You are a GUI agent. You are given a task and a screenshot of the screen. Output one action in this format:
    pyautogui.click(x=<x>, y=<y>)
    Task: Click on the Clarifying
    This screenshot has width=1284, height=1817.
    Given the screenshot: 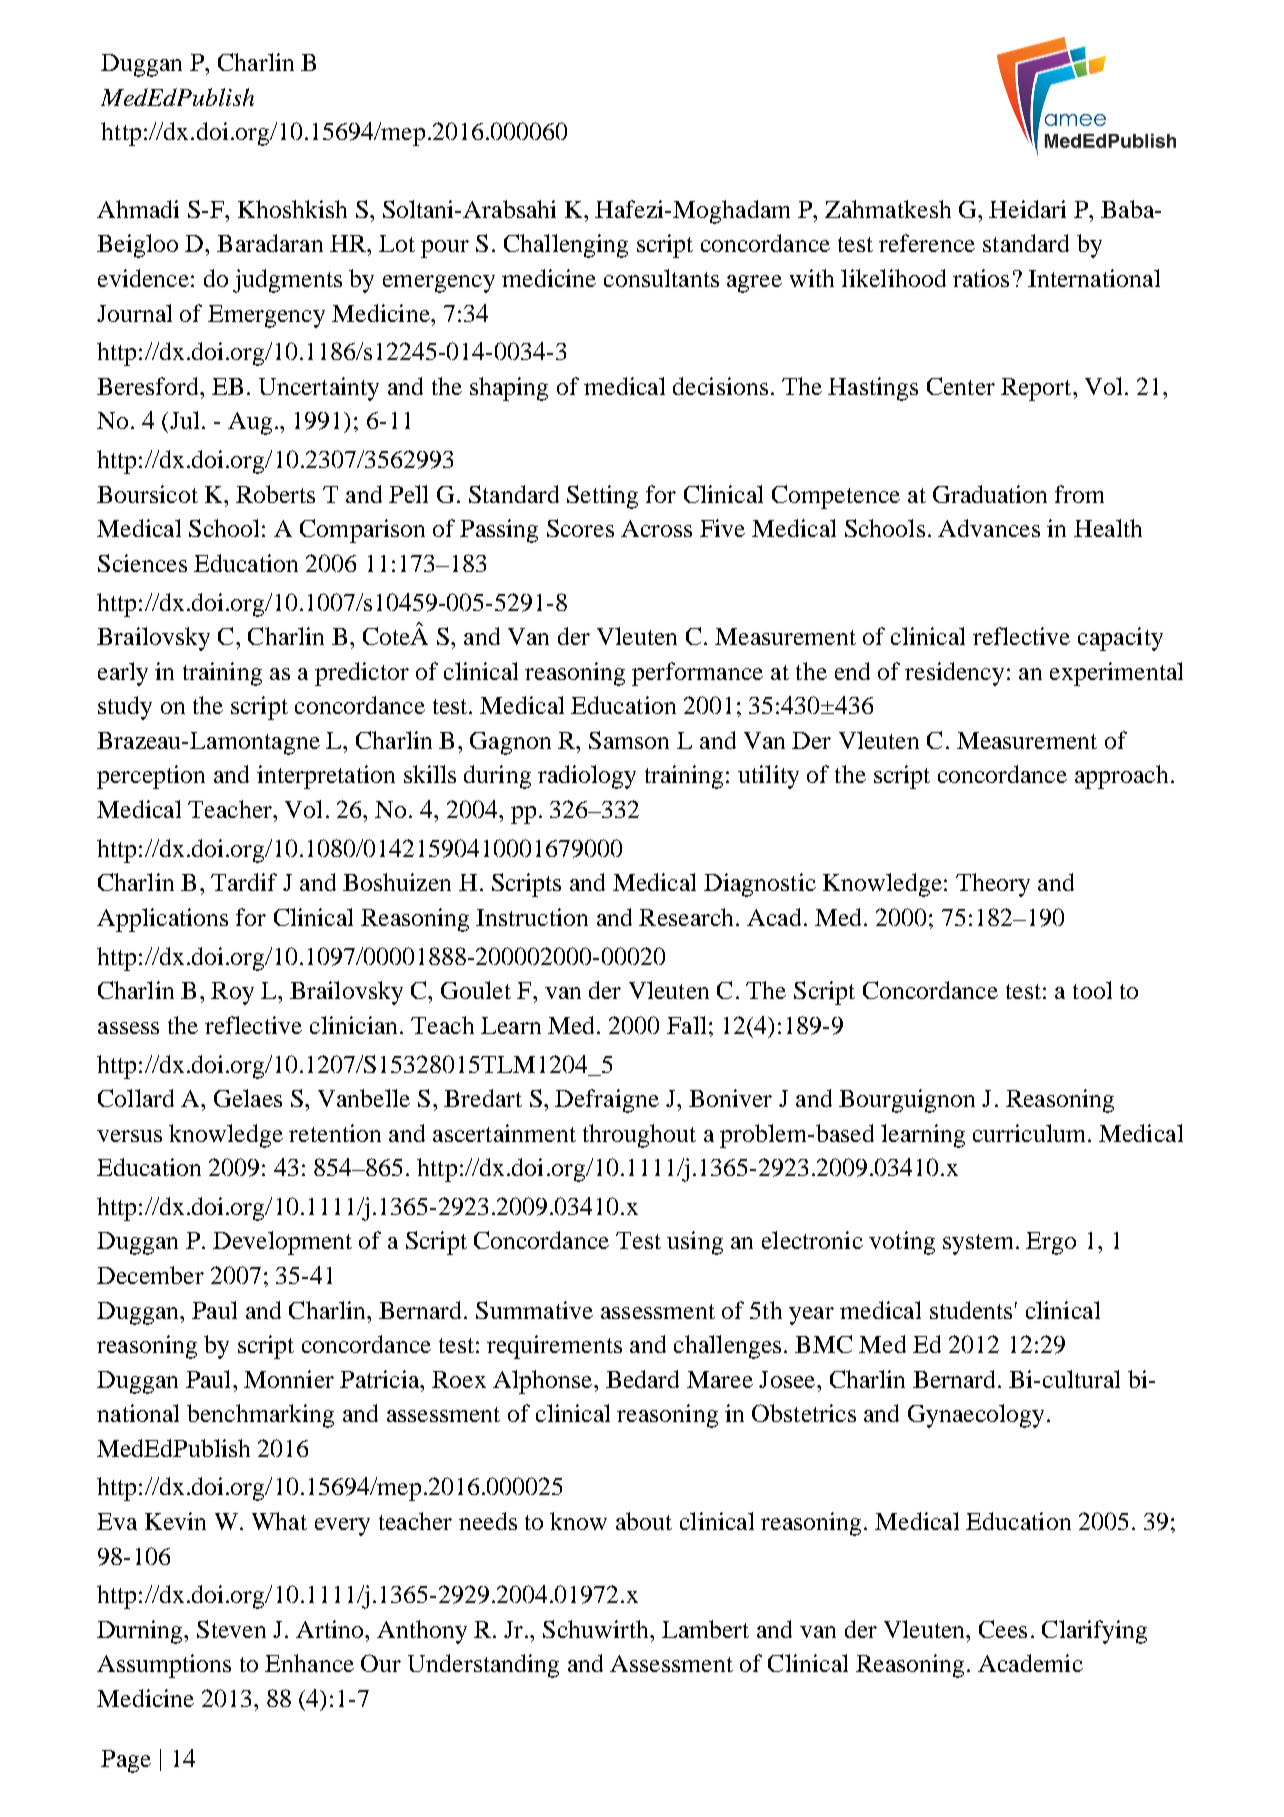 What is the action you would take?
    pyautogui.click(x=1094, y=1632)
